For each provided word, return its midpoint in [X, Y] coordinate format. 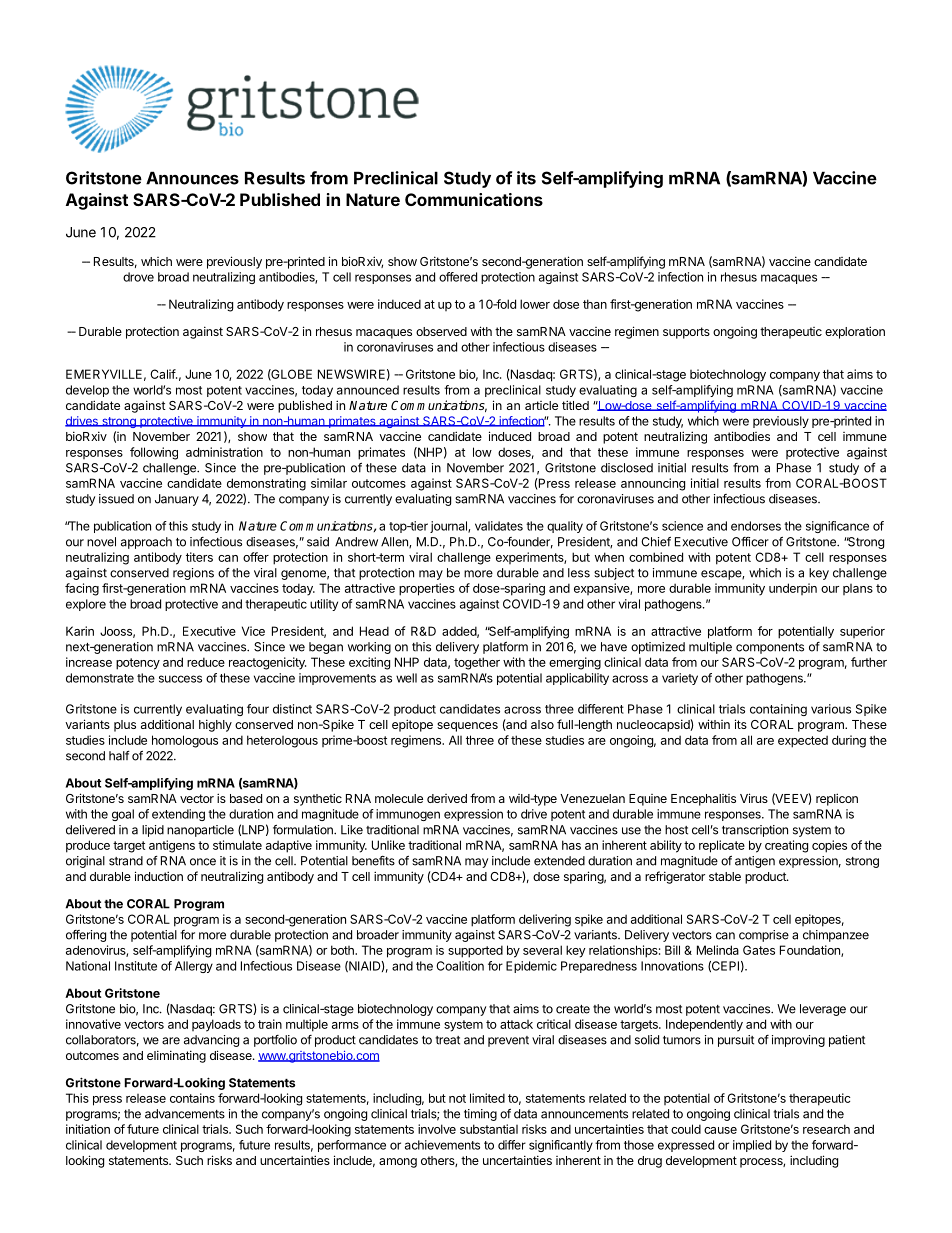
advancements [185, 1114]
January [177, 500]
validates [499, 526]
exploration [855, 332]
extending [178, 815]
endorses [756, 526]
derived [447, 798]
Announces [192, 178]
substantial [489, 1129]
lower [535, 304]
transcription [755, 831]
